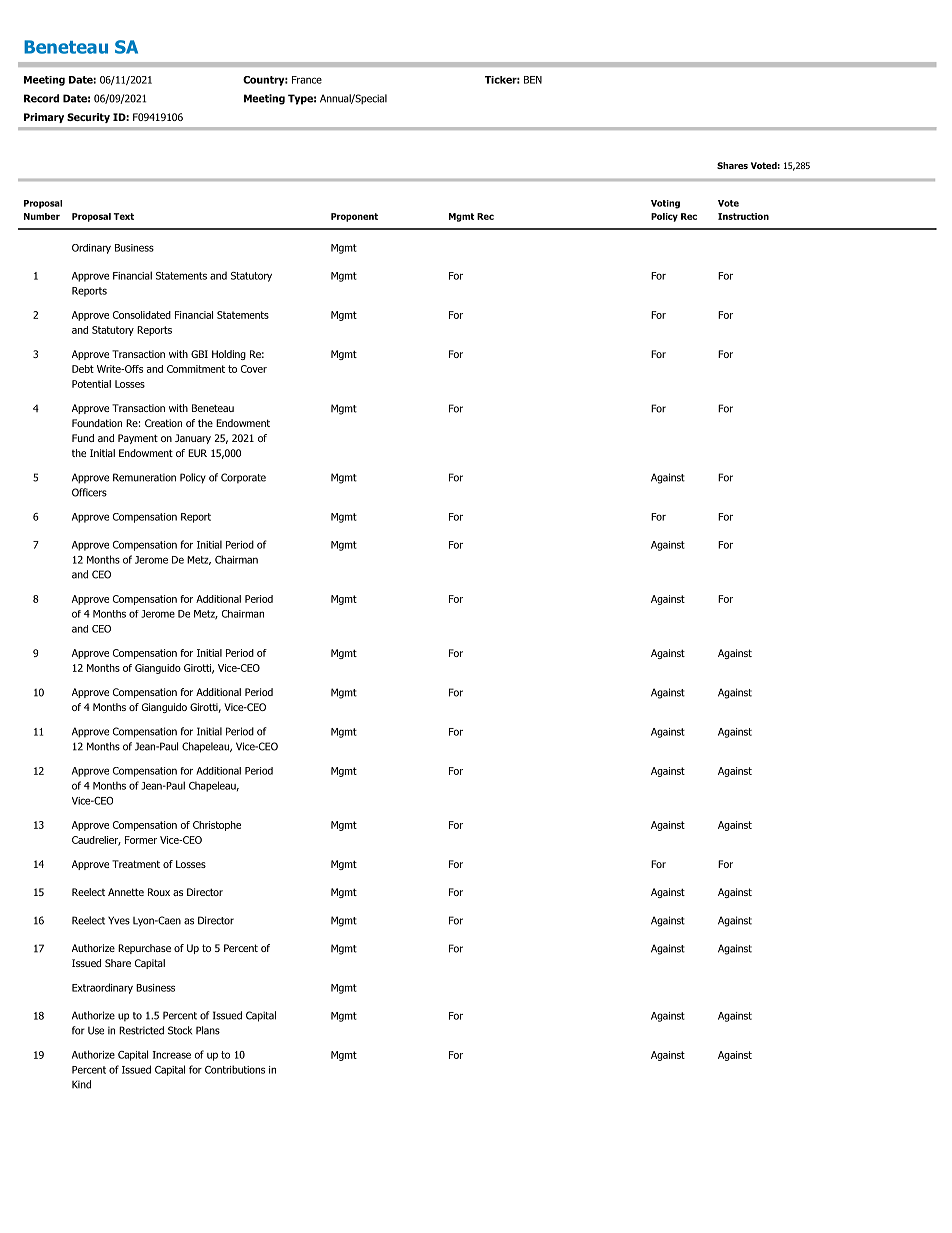  Describe the element at coordinates (88, 118) in the document. I see `Security` at that location.
